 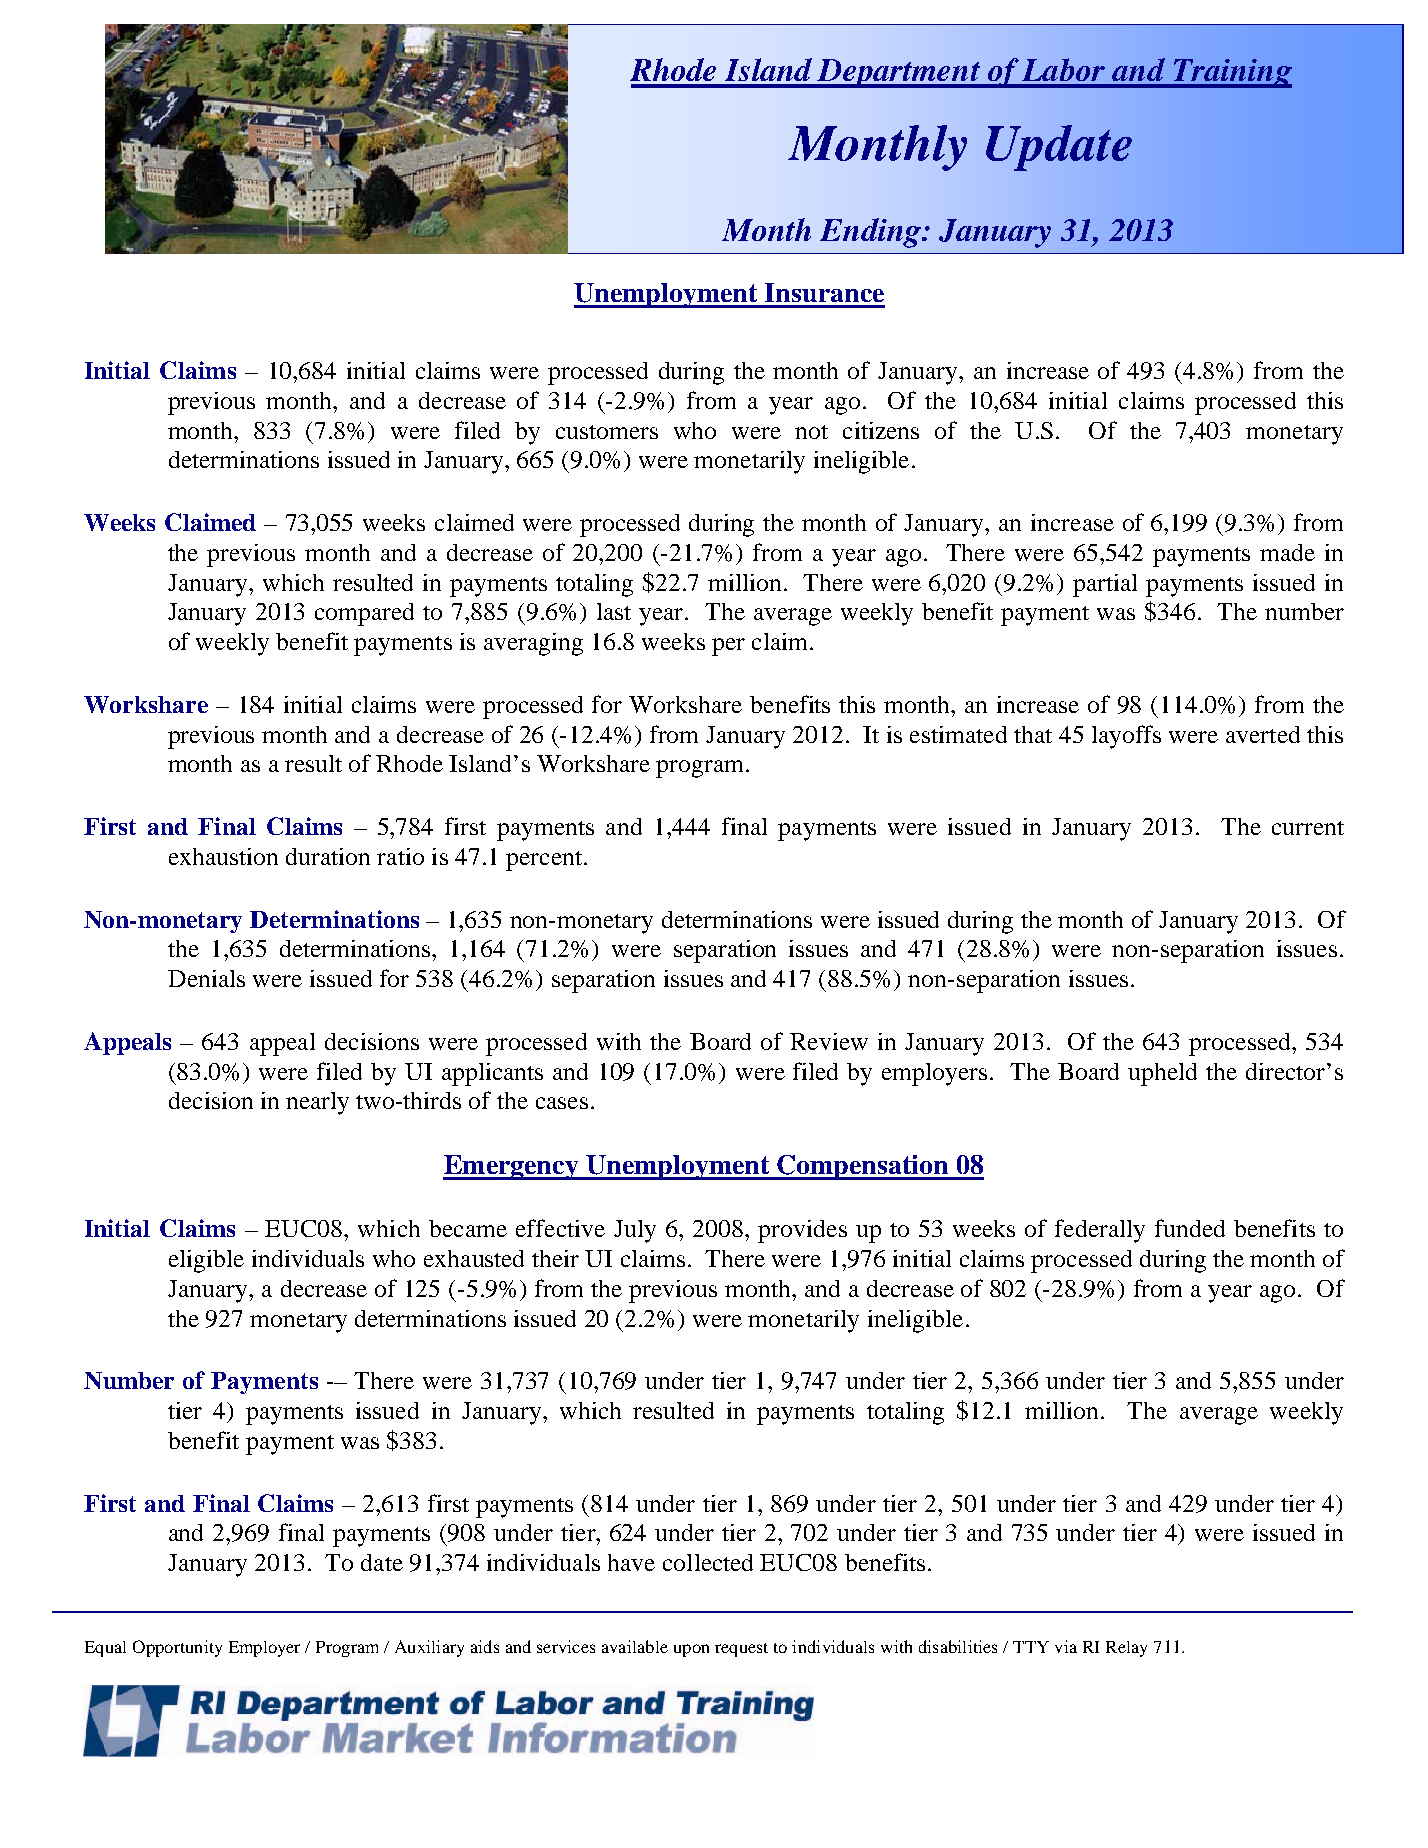 I want to click on compared, so click(x=364, y=614).
